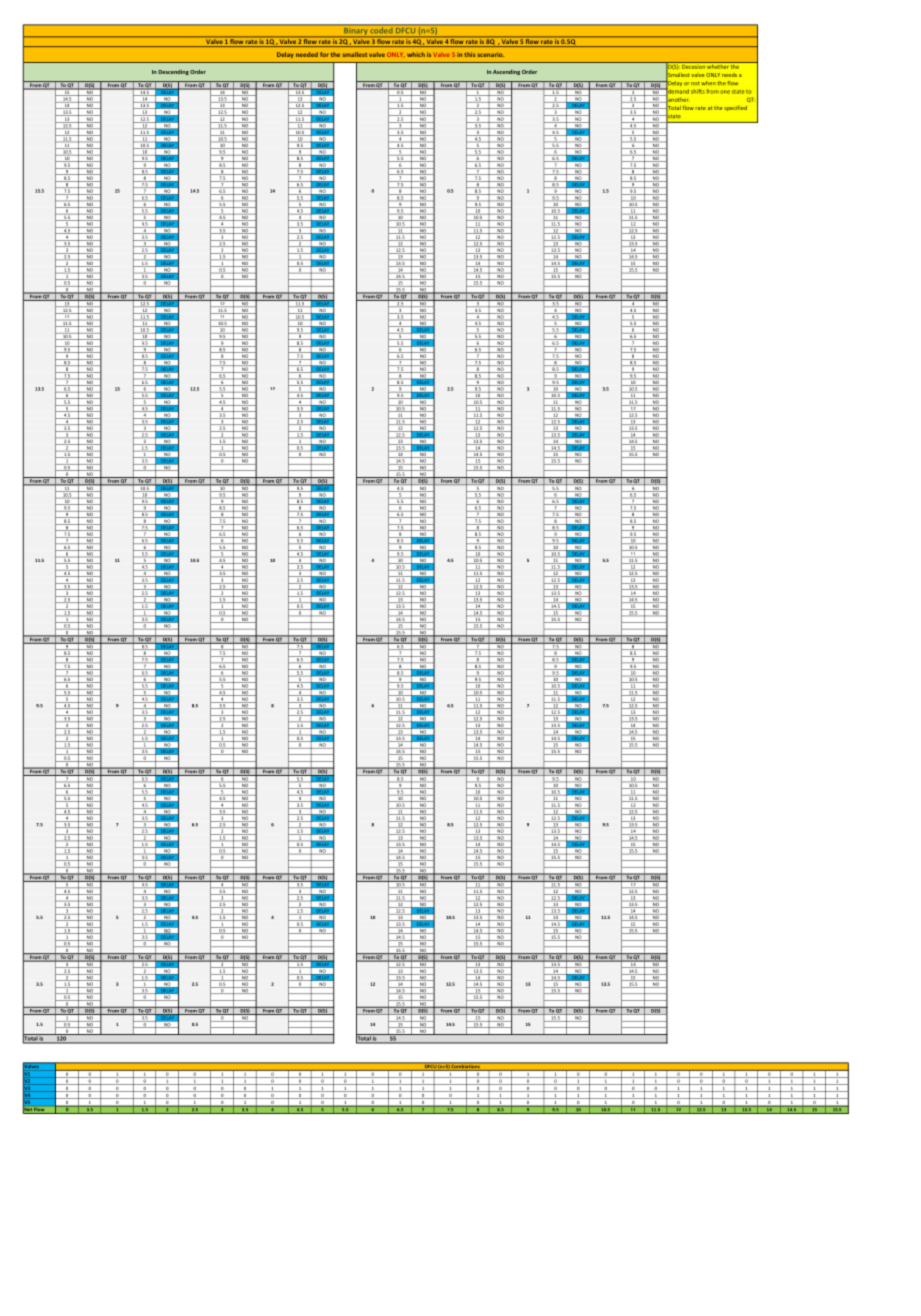  What do you see at coordinates (729, 75) in the image?
I see `needs` at bounding box center [729, 75].
